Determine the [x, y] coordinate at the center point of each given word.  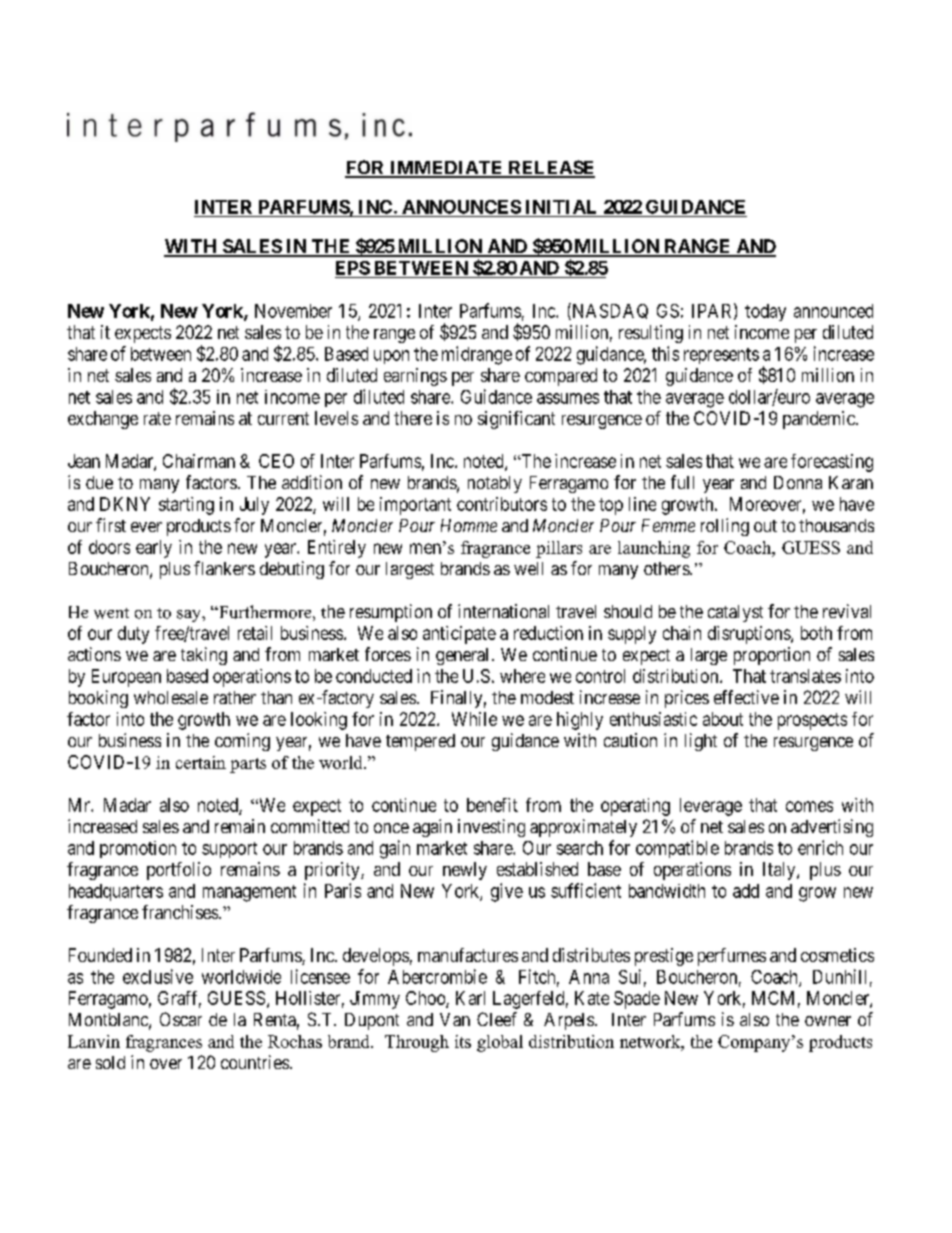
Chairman [199, 461]
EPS [353, 268]
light [701, 742]
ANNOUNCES [461, 207]
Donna [798, 482]
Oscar [181, 1019]
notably [495, 484]
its [463, 1041]
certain [201, 762]
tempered [420, 742]
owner [828, 1021]
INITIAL [561, 207]
